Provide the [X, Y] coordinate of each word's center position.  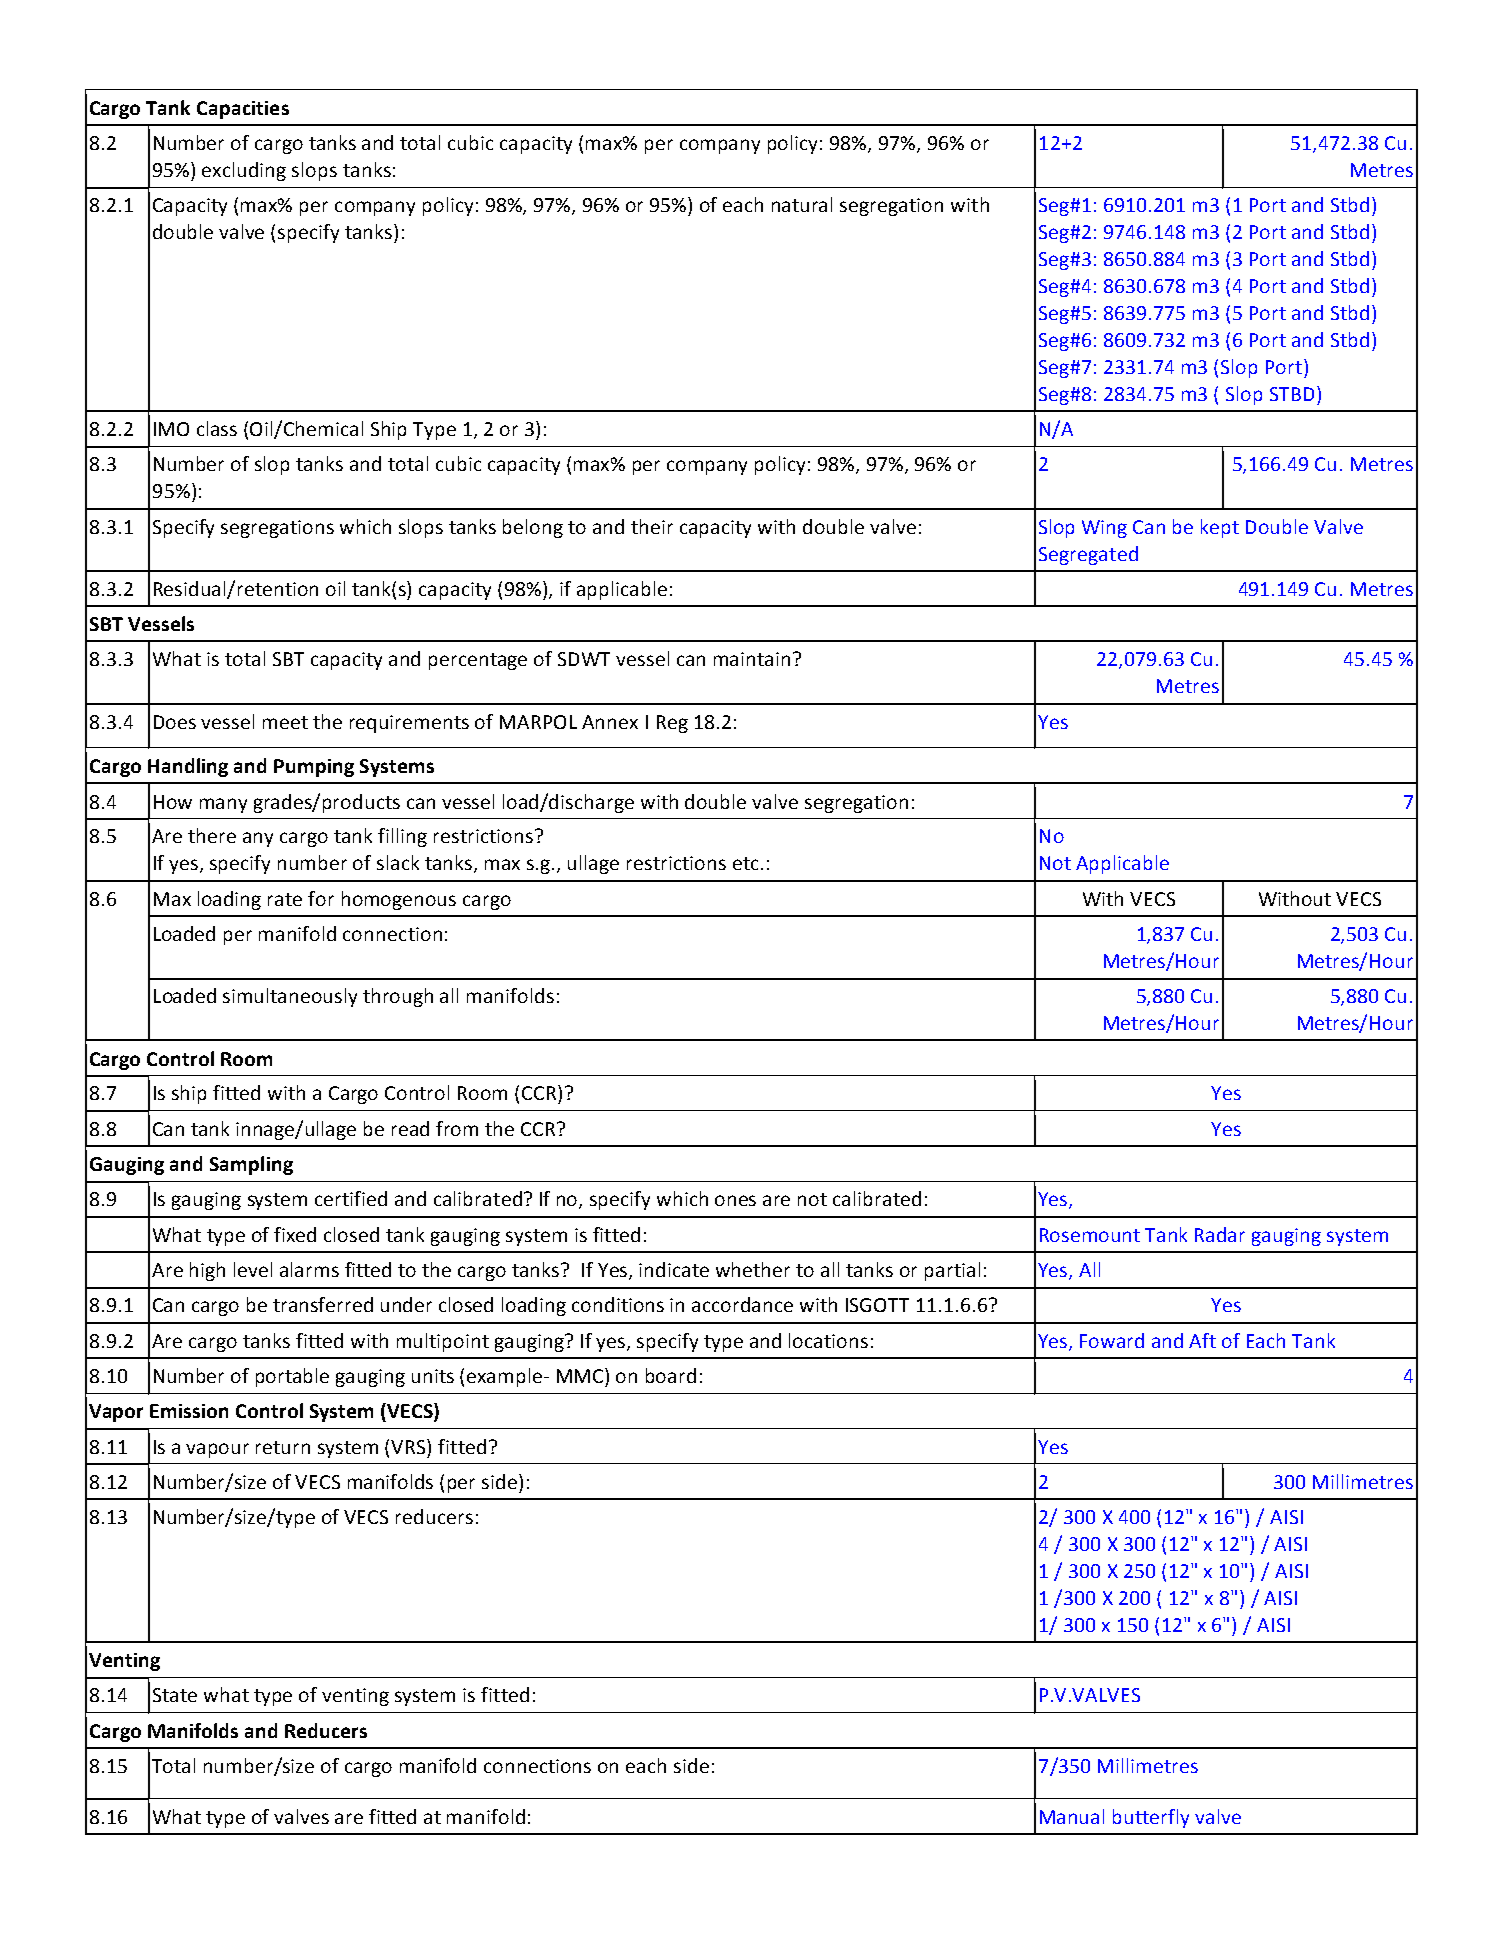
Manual [1072, 1816]
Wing [1104, 529]
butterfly [1151, 1818]
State [175, 1695]
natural [802, 204]
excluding [244, 171]
